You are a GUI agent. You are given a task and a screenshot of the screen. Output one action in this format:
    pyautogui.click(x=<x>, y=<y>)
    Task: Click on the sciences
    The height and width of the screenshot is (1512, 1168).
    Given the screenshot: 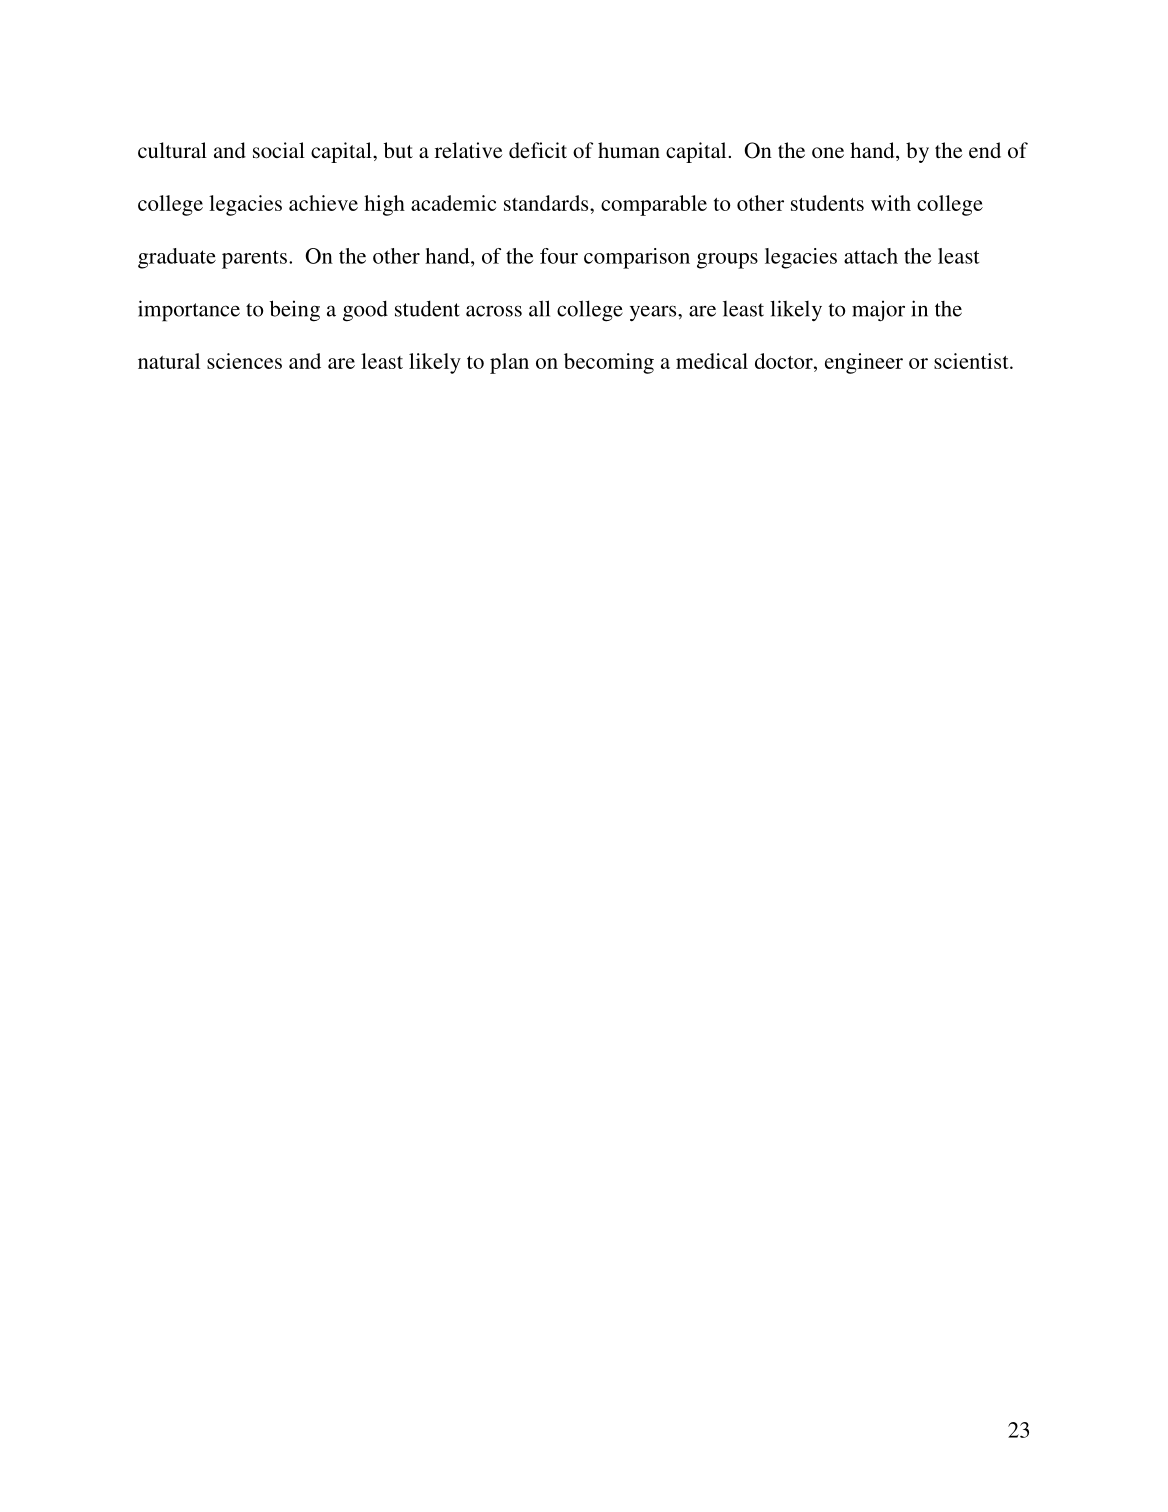 What is the action you would take?
    pyautogui.click(x=244, y=361)
